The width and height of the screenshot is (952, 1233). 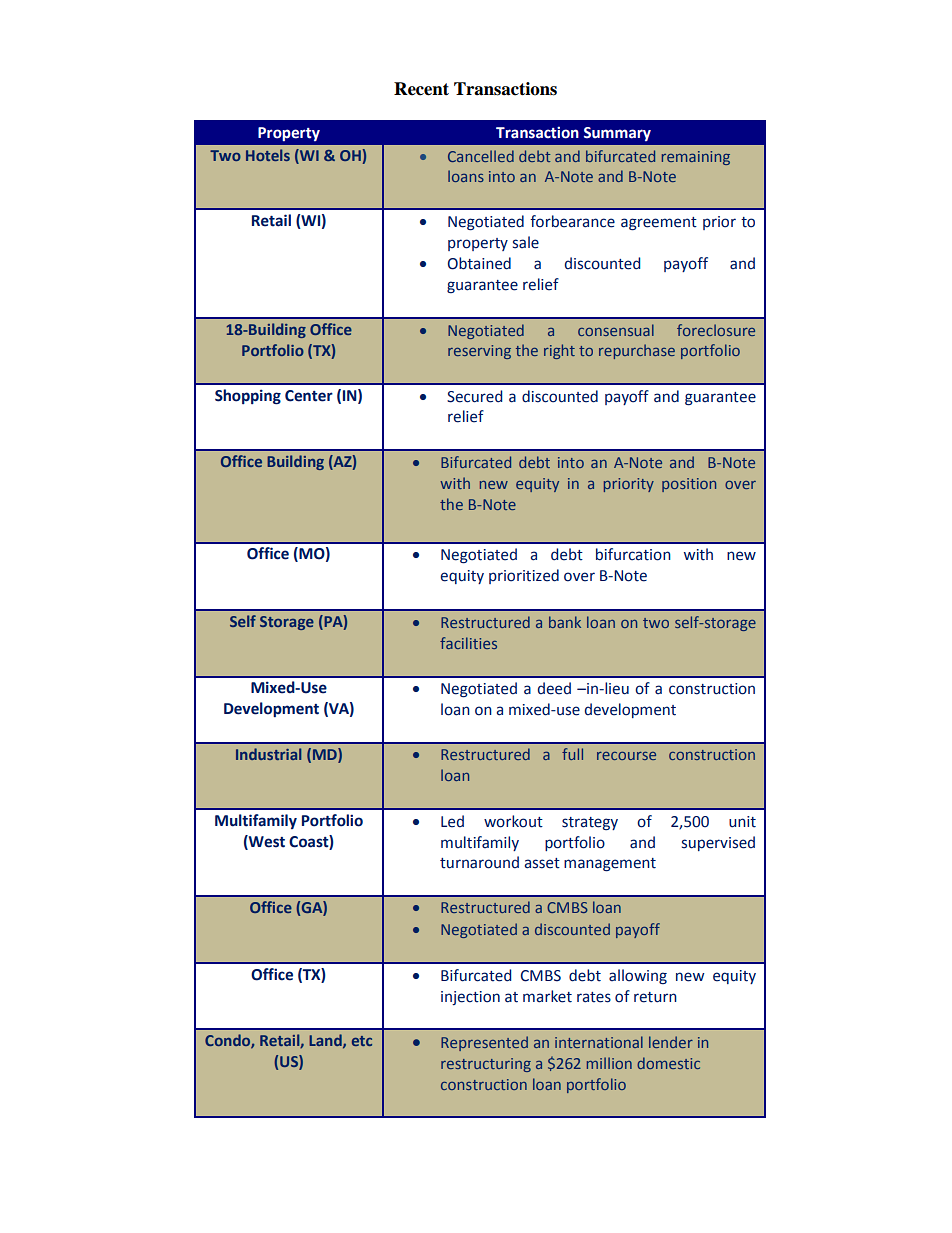 What do you see at coordinates (326, 1041) in the screenshot?
I see `Land` at bounding box center [326, 1041].
